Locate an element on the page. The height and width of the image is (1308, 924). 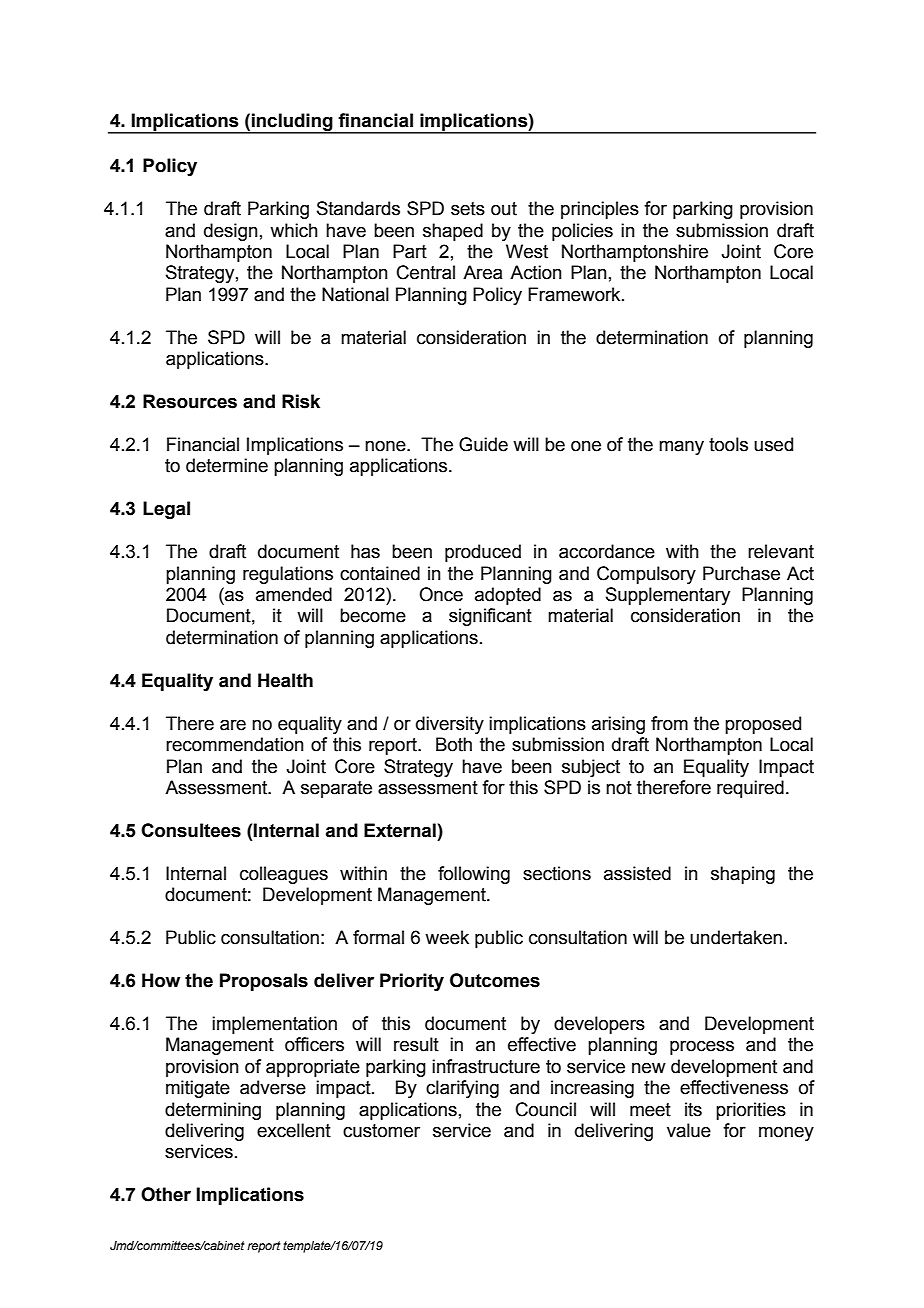
Health is located at coordinates (285, 680).
